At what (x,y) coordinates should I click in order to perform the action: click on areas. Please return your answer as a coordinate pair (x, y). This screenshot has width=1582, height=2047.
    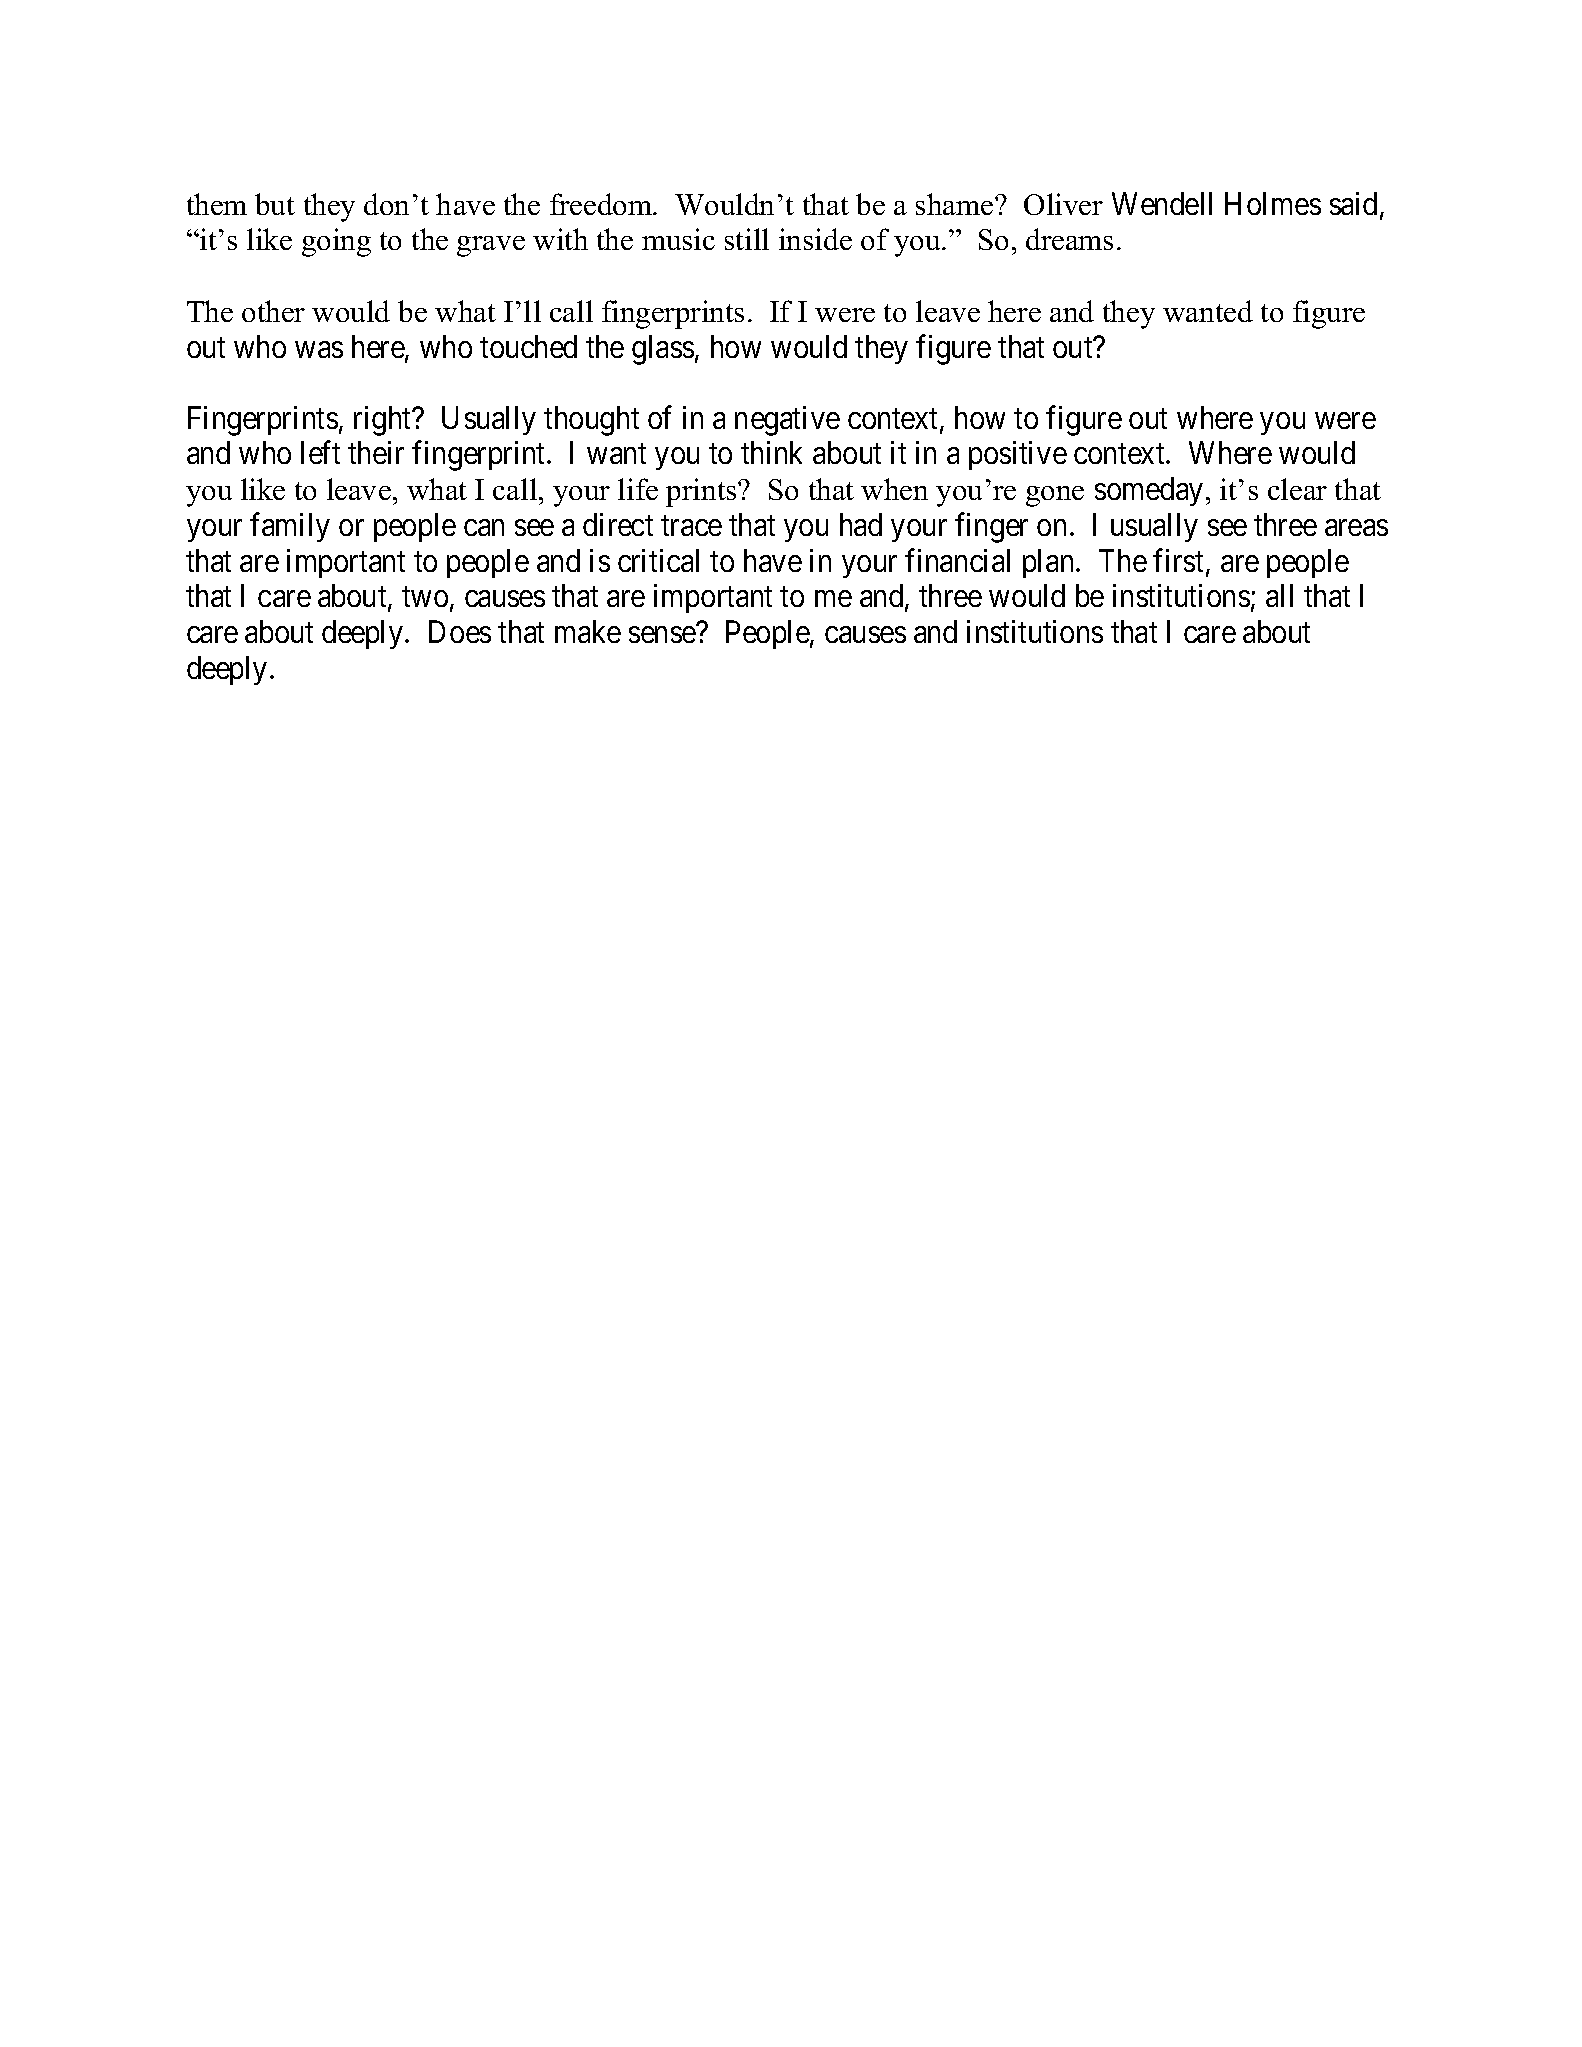
    Looking at the image, I should click on (1356, 528).
